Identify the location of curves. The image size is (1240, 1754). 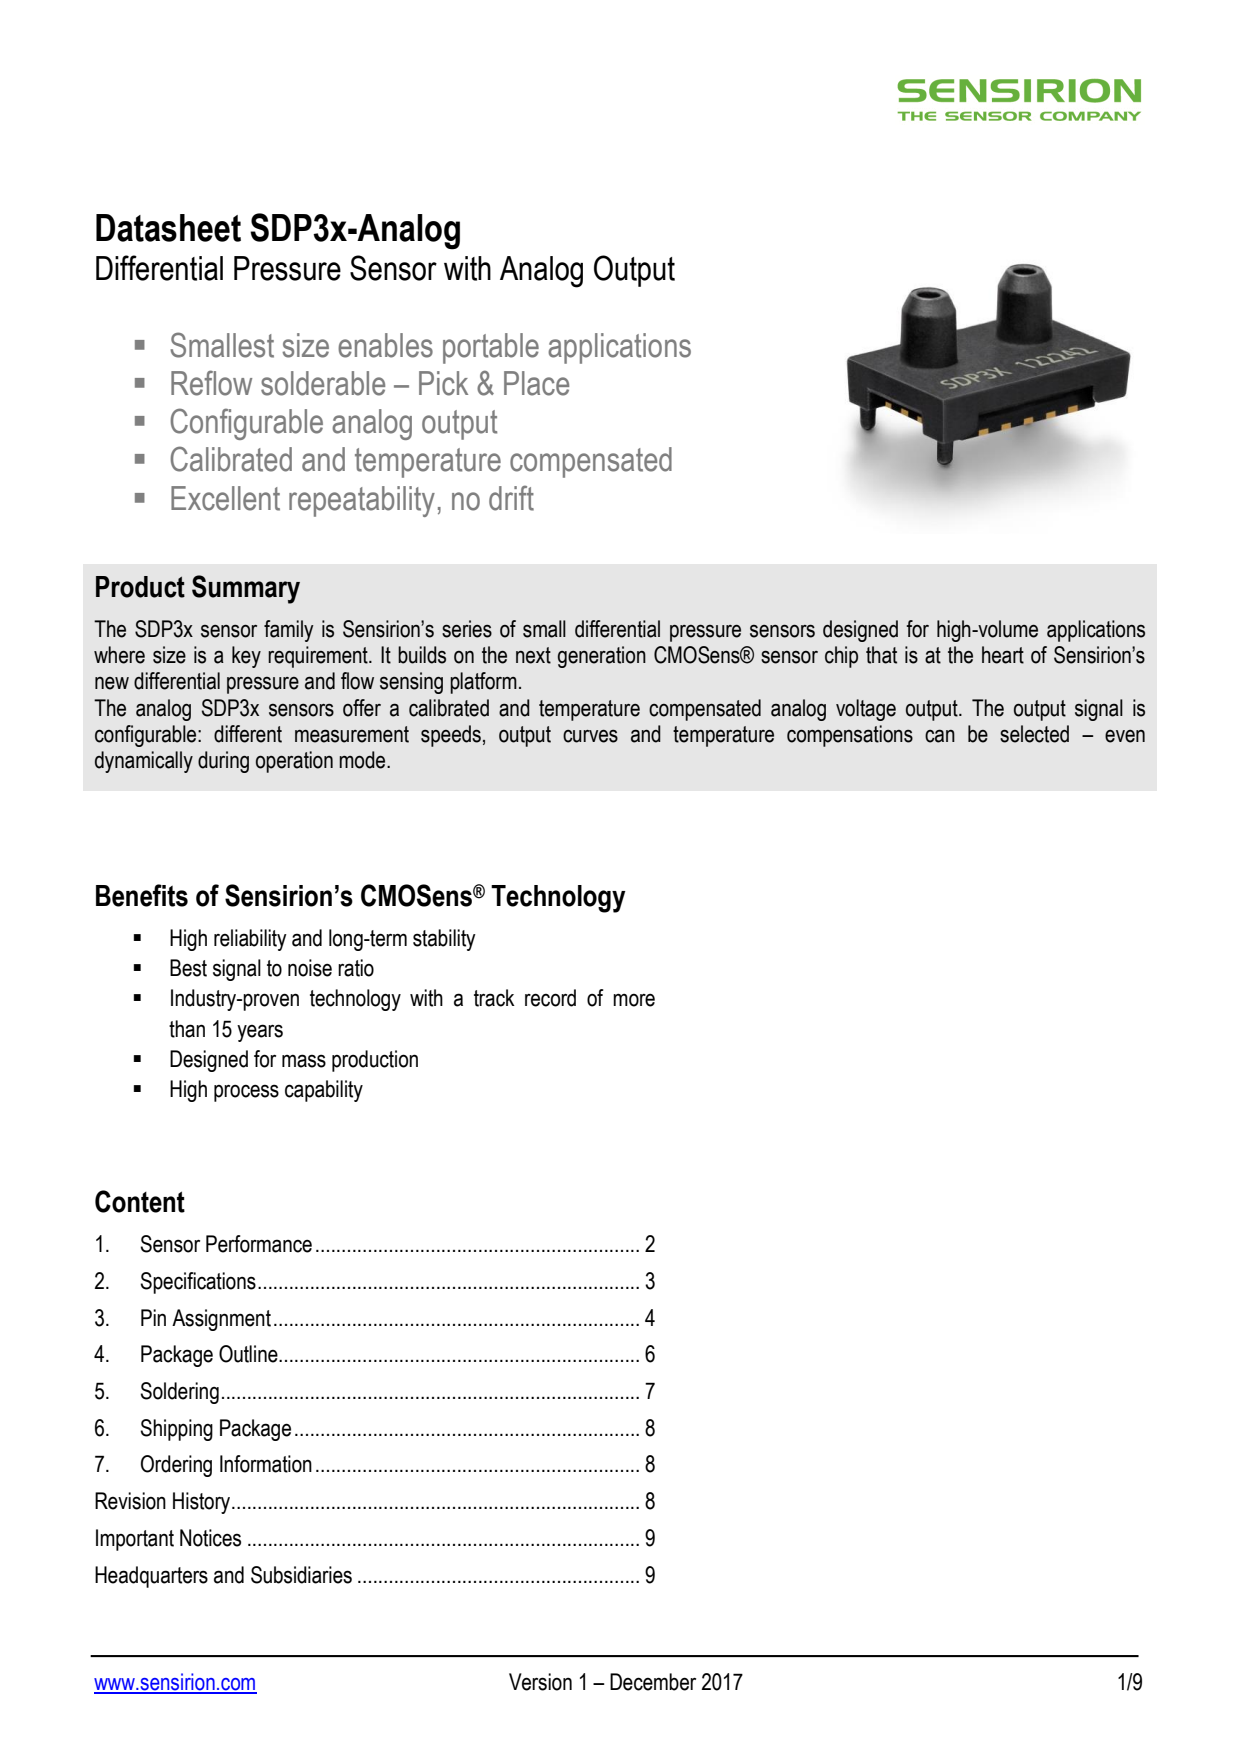
(590, 736).
